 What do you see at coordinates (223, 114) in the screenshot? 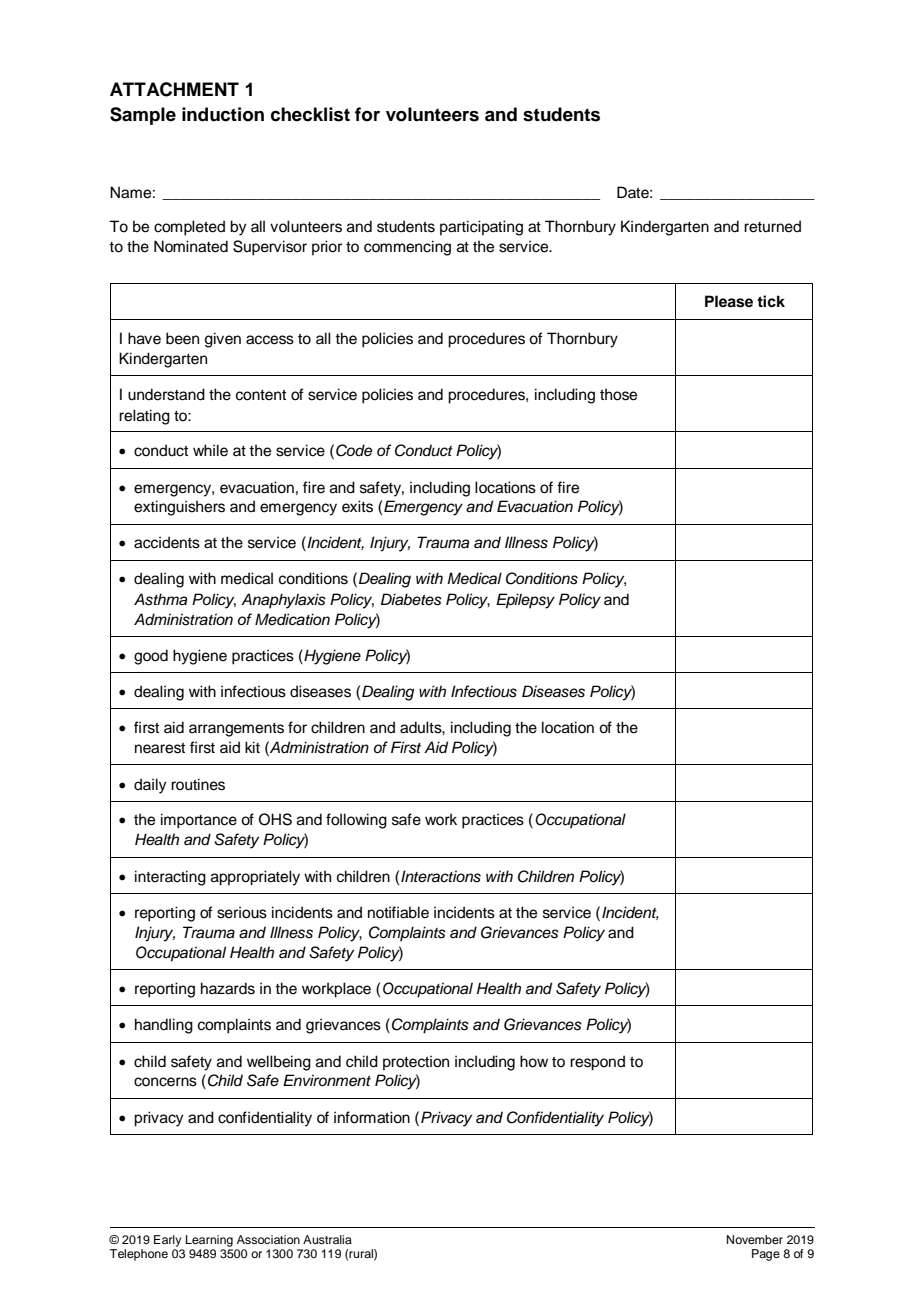
I see `induction` at bounding box center [223, 114].
